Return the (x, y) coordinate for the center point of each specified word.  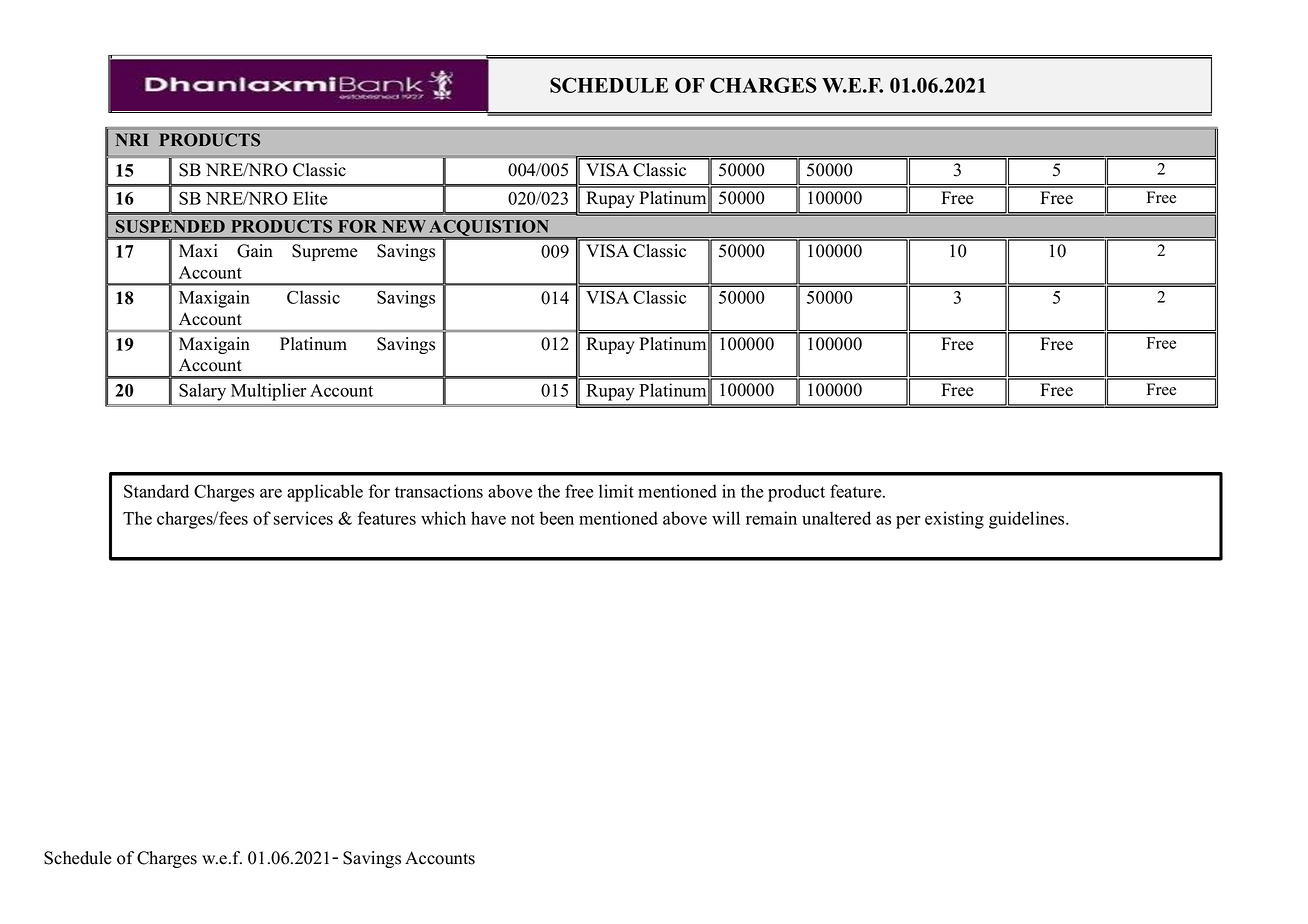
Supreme (325, 252)
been (557, 518)
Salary (202, 392)
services (303, 518)
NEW (404, 226)
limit (616, 491)
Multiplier (268, 392)
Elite (310, 198)
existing (954, 520)
